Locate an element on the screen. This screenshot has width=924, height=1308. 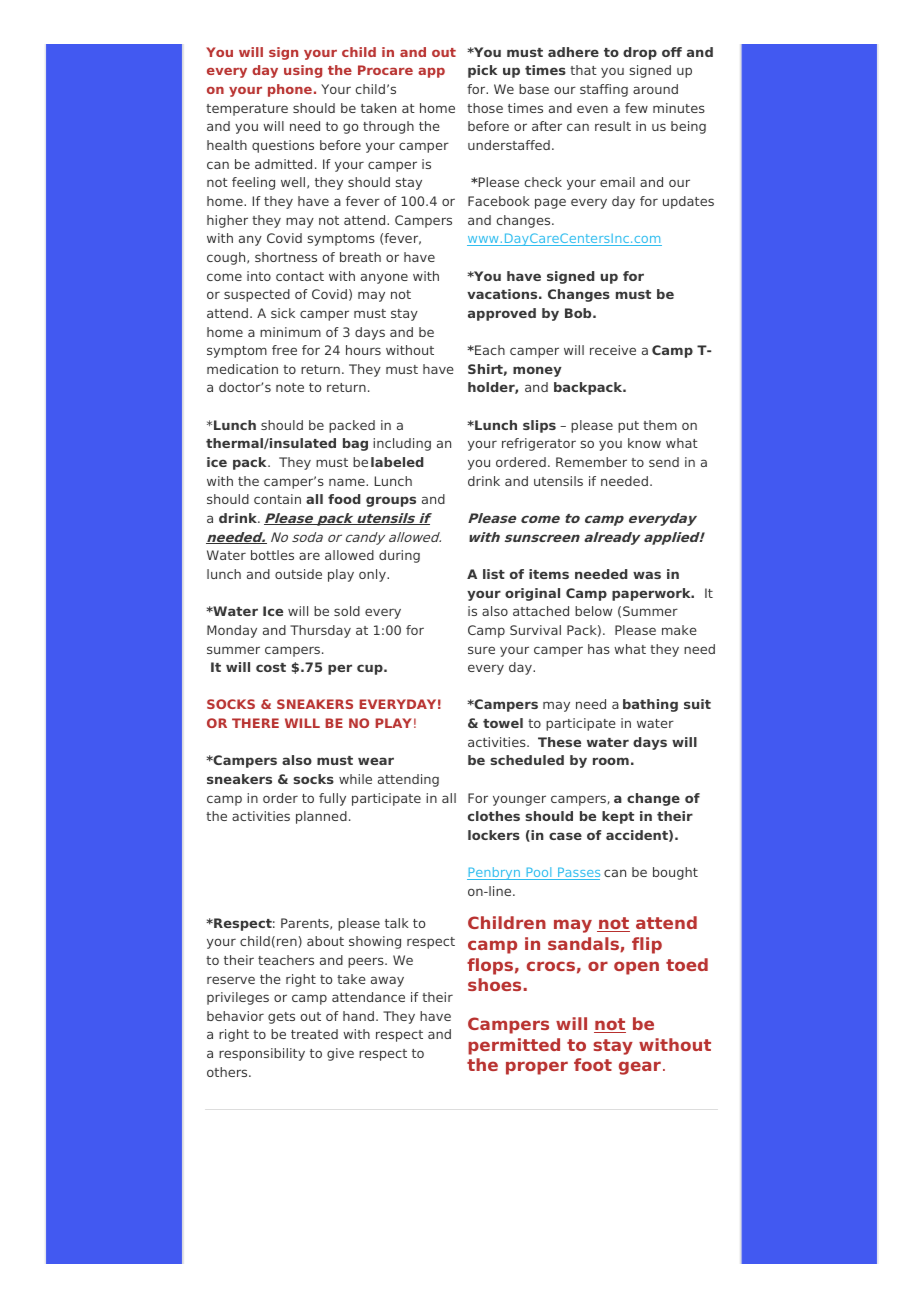
pick is located at coordinates (482, 71).
